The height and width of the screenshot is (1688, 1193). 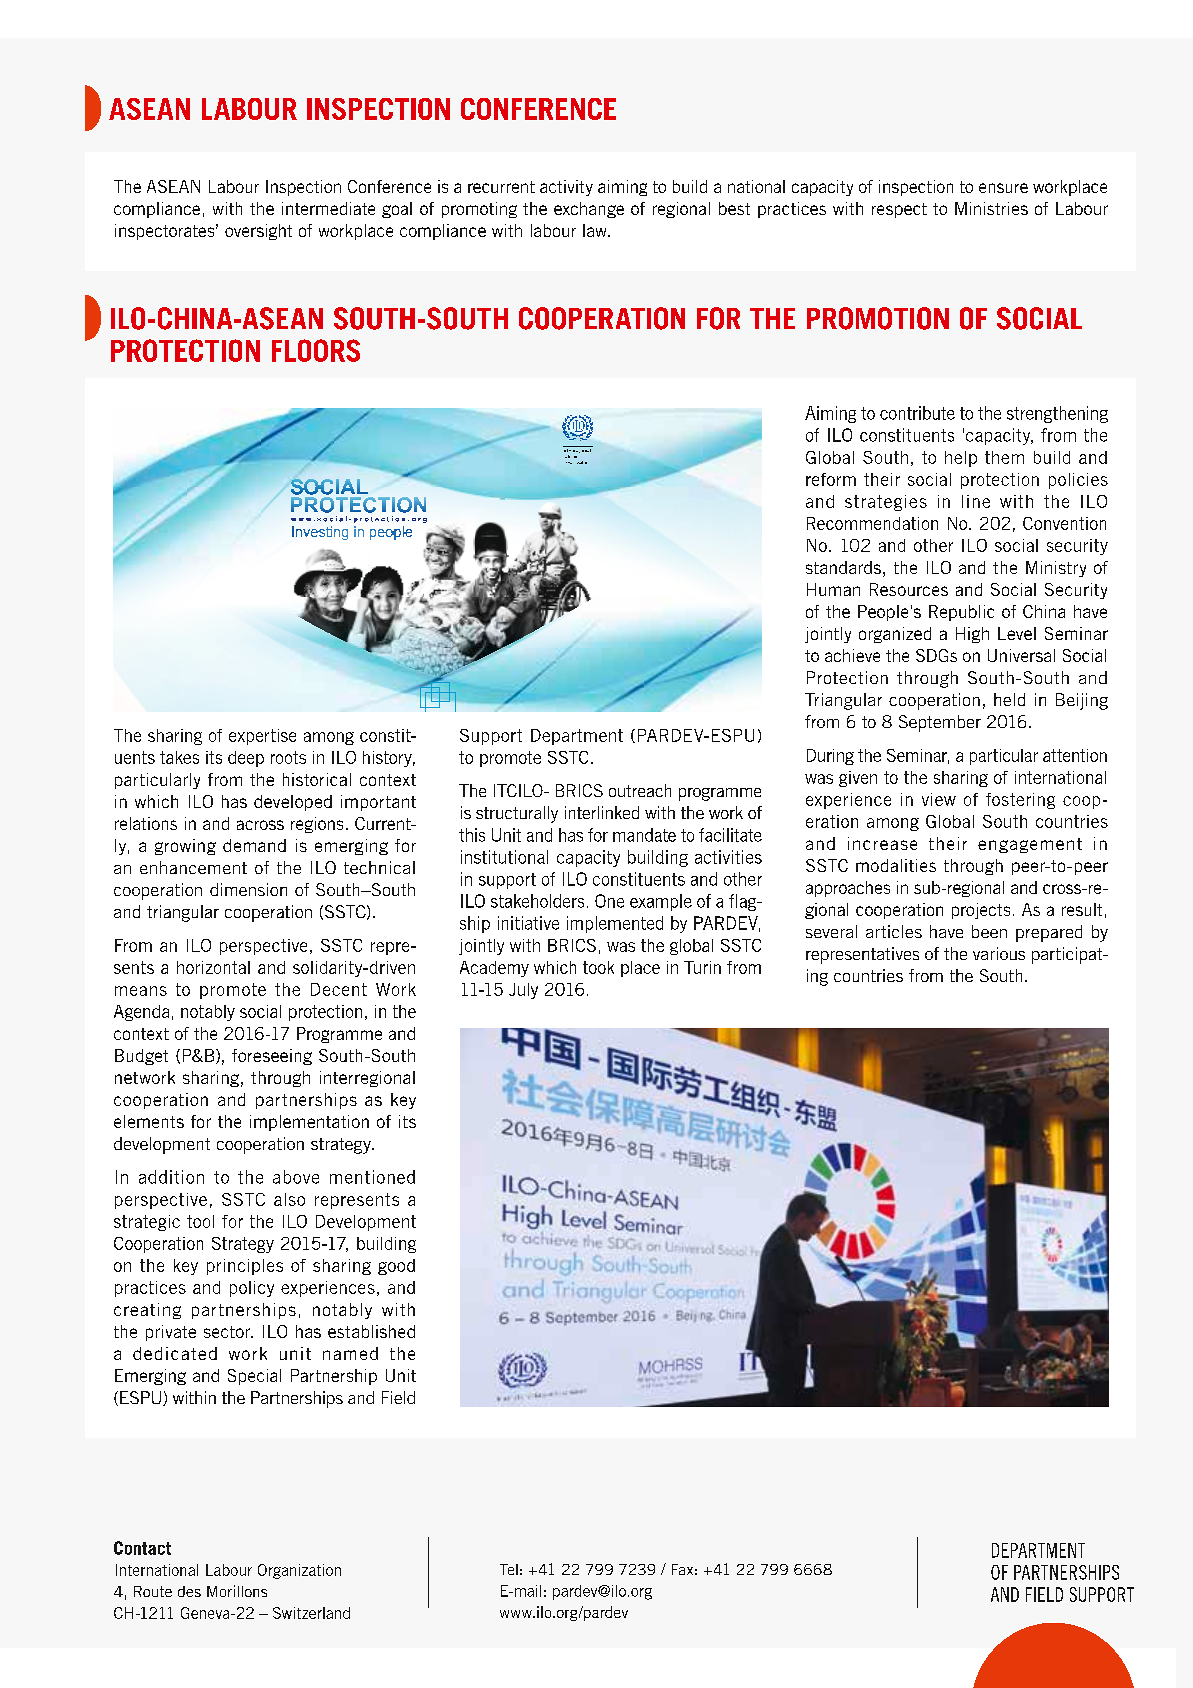 What do you see at coordinates (1009, 699) in the screenshot?
I see `held` at bounding box center [1009, 699].
